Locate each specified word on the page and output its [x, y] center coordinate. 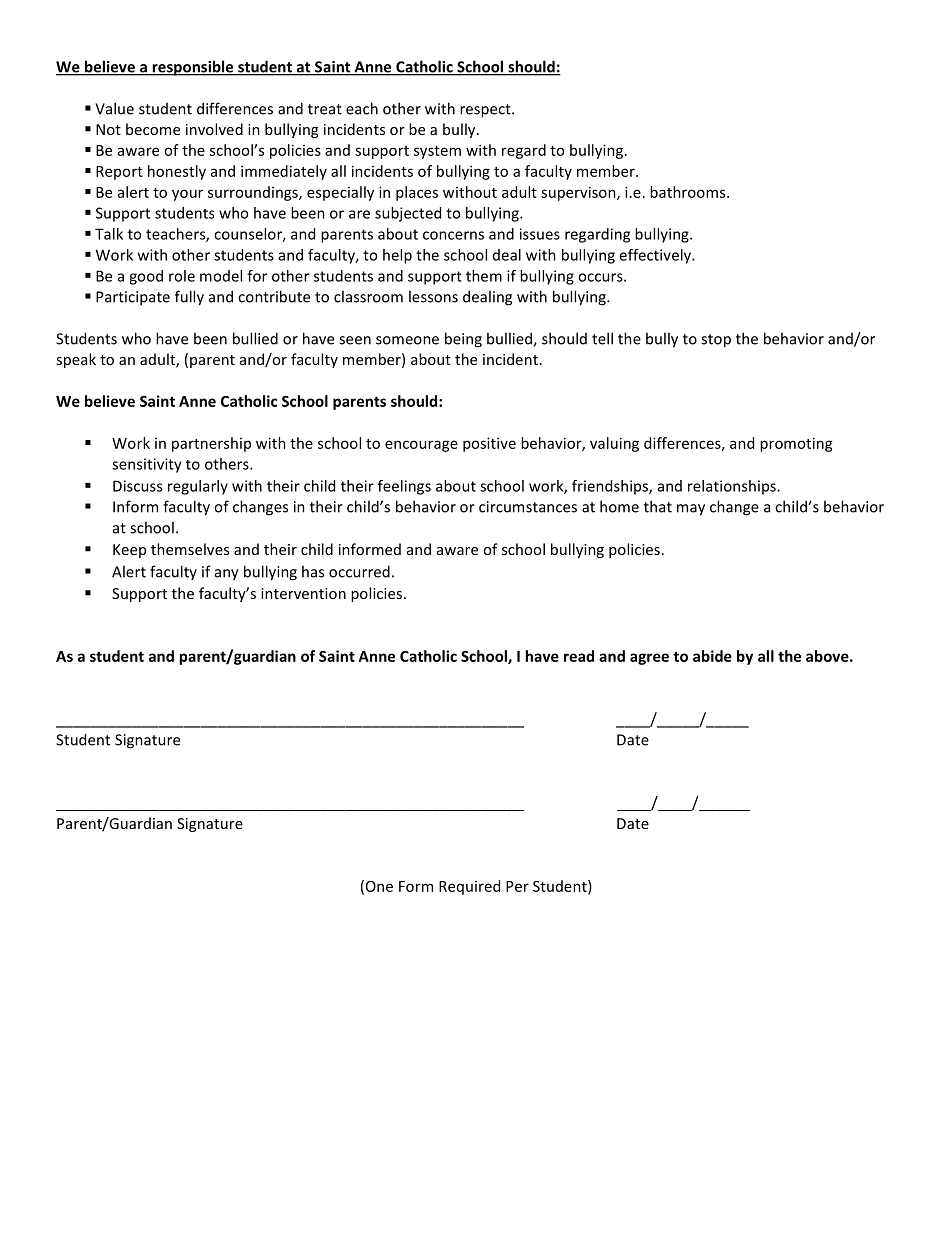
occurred [359, 571]
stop [716, 341]
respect [486, 111]
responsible [193, 68]
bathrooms [689, 192]
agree [649, 659]
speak [76, 360]
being [463, 340]
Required [469, 887]
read [579, 656]
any [227, 575]
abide [712, 656]
